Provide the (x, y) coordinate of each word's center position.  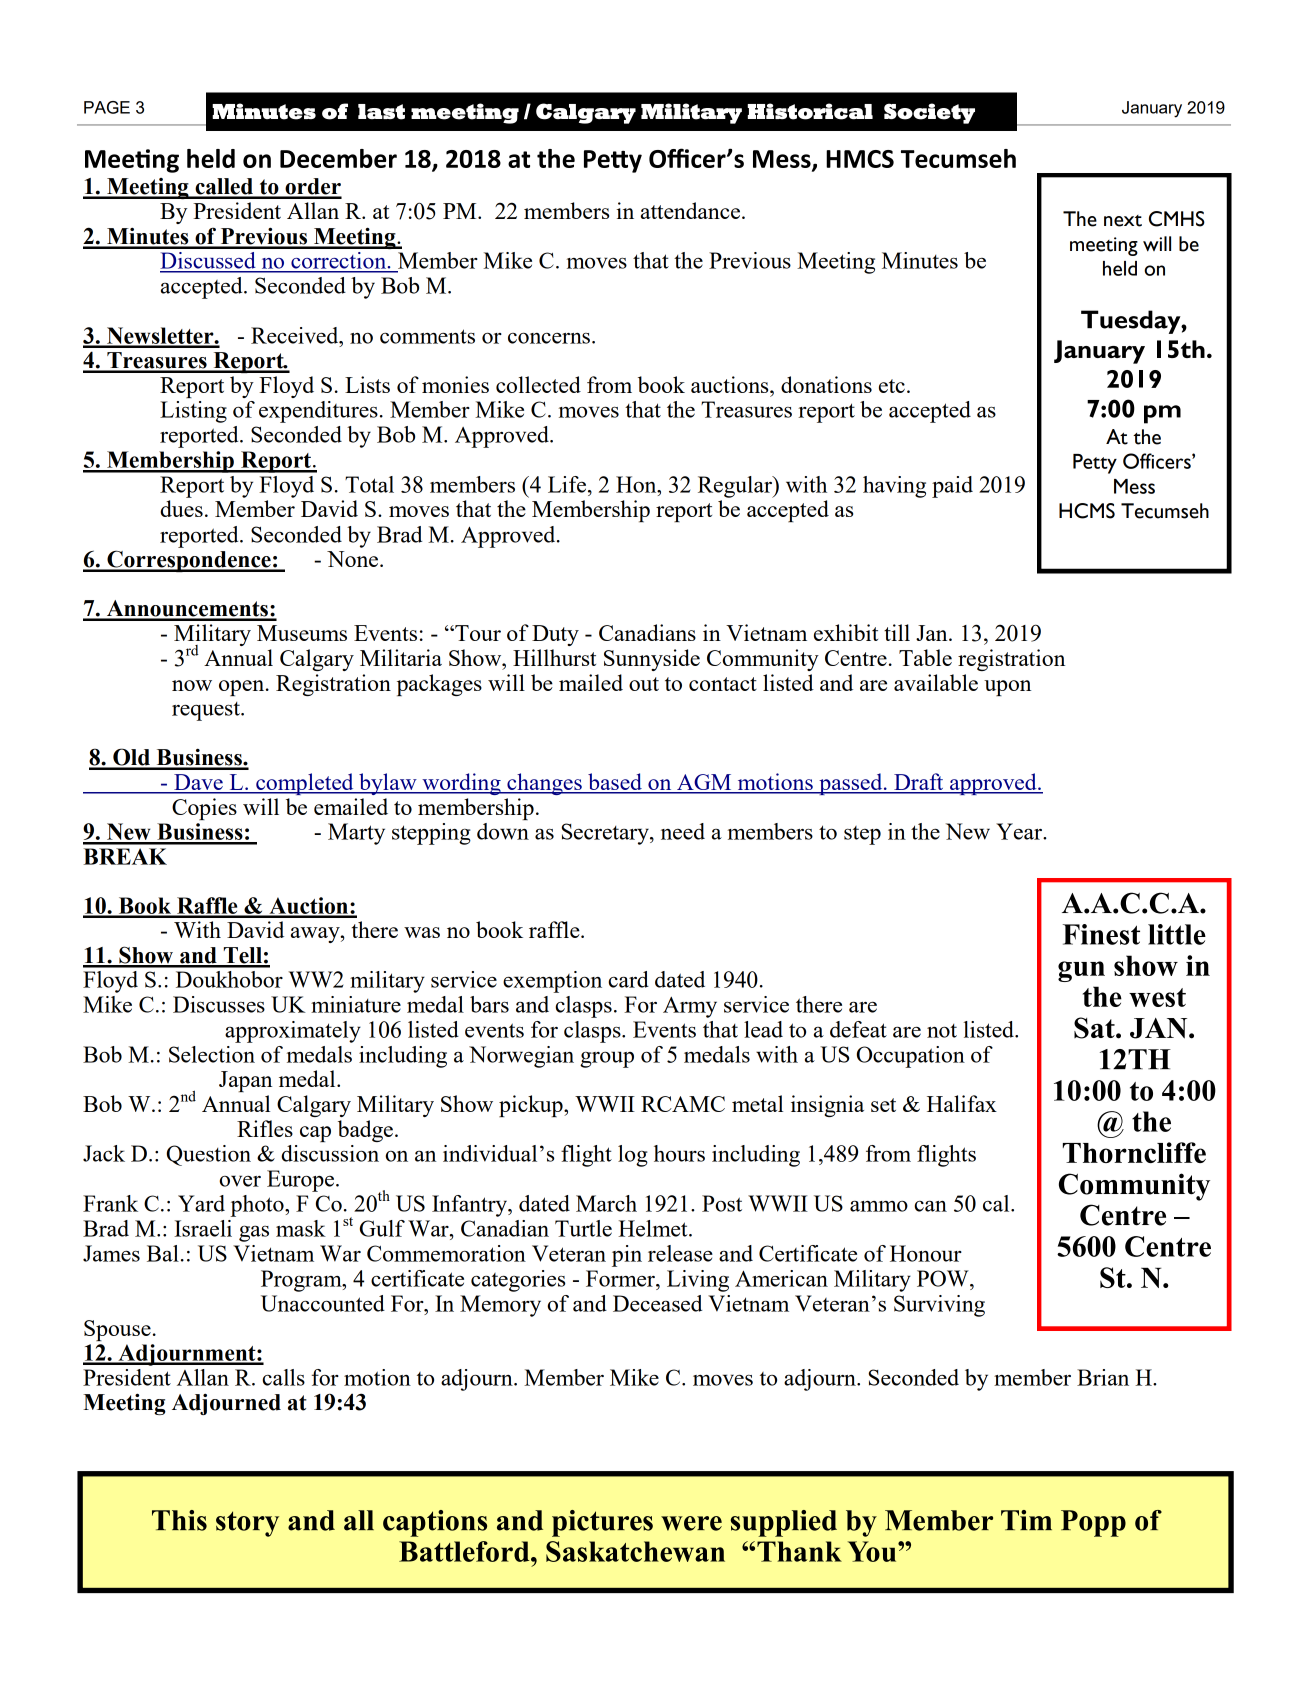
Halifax (962, 1103)
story (247, 1524)
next (1123, 221)
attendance (692, 210)
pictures (602, 1523)
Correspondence (189, 561)
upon (1007, 688)
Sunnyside (652, 660)
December (338, 158)
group (607, 1059)
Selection (212, 1054)
